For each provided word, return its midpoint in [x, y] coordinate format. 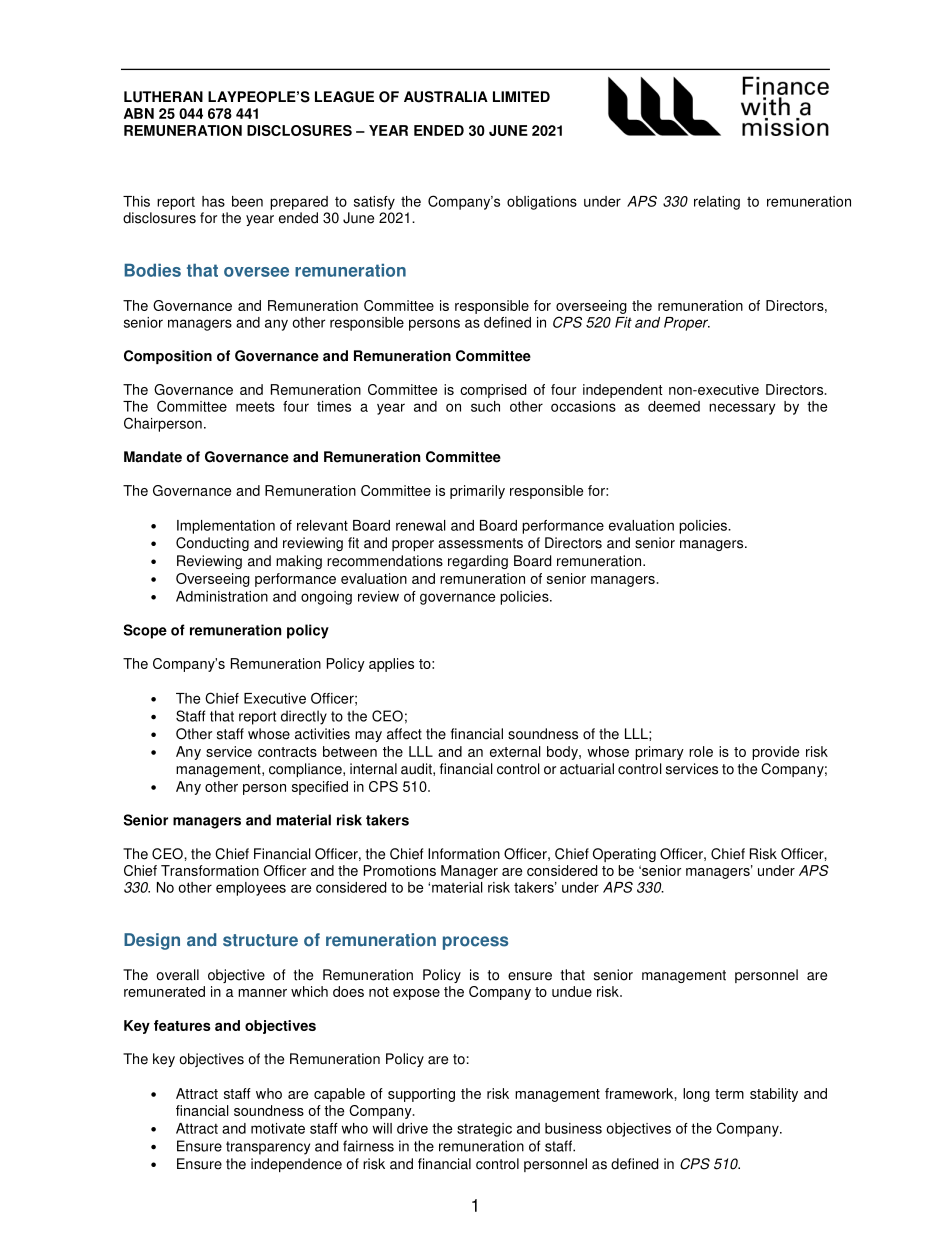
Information [464, 854]
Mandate [153, 457]
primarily [477, 492]
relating [717, 203]
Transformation [210, 870]
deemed [674, 406]
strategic [484, 1130]
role [701, 751]
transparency [268, 1148]
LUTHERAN [163, 97]
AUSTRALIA [446, 97]
